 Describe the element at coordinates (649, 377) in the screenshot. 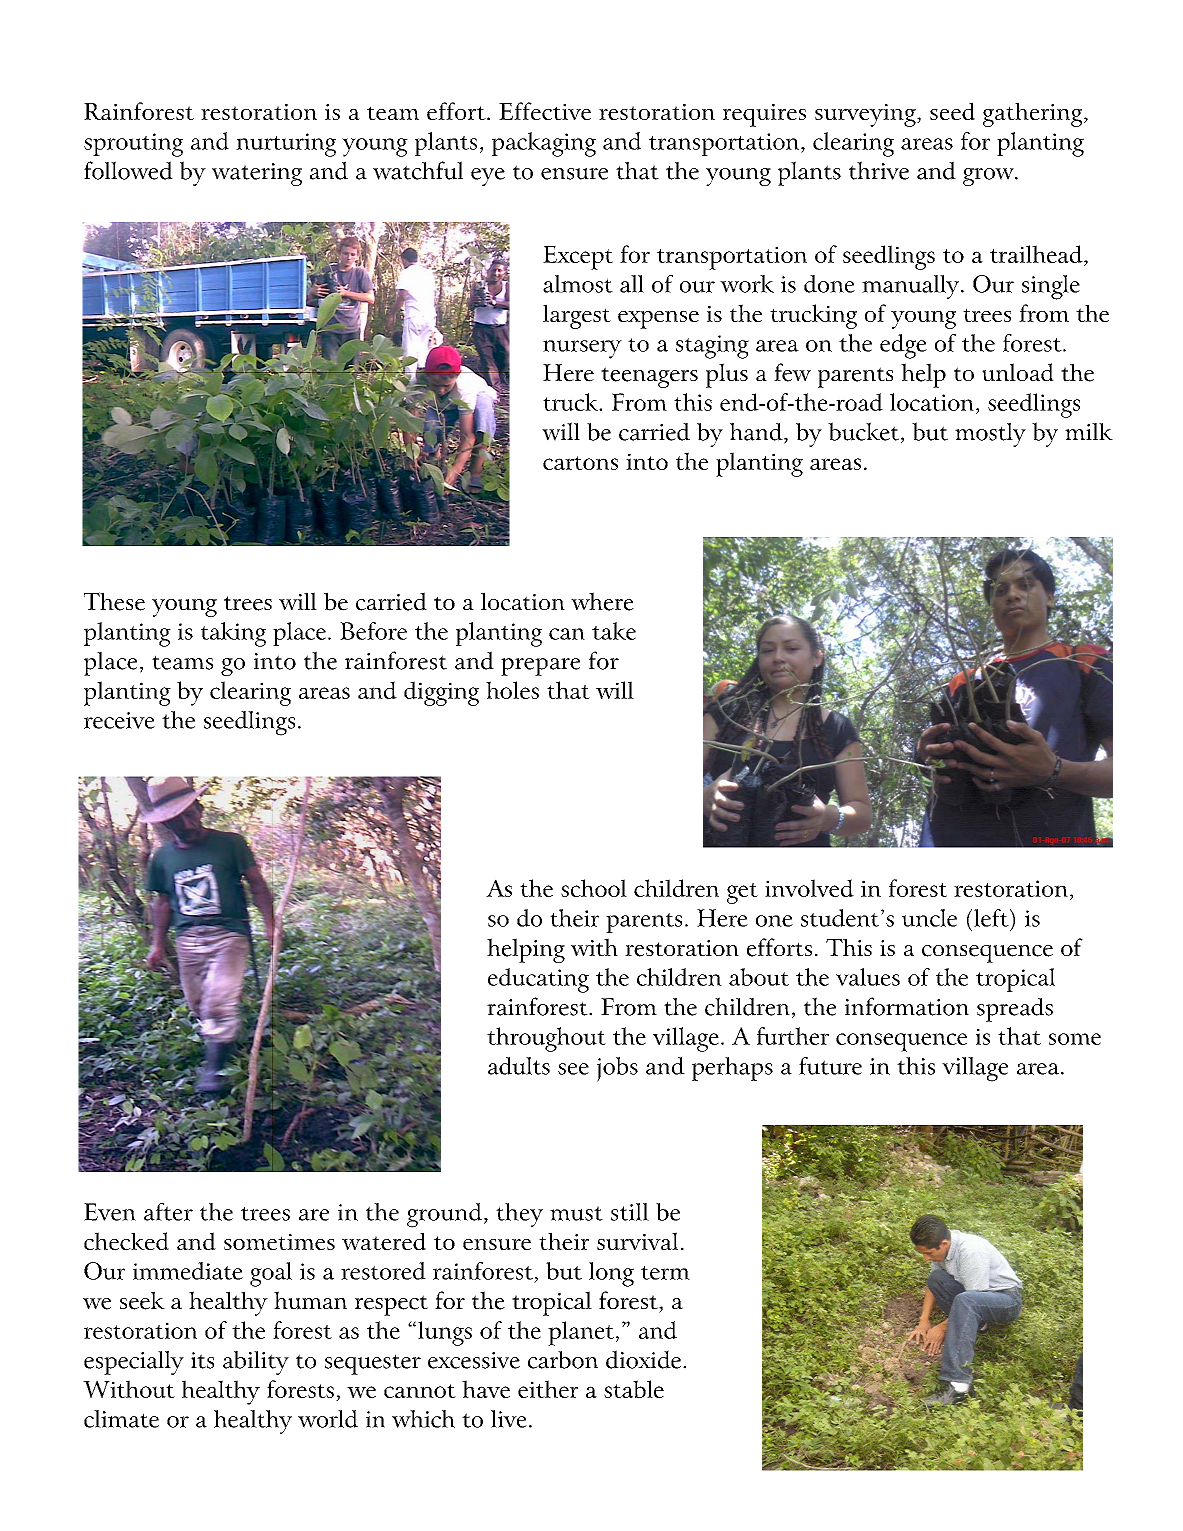

I see `teenagers` at that location.
